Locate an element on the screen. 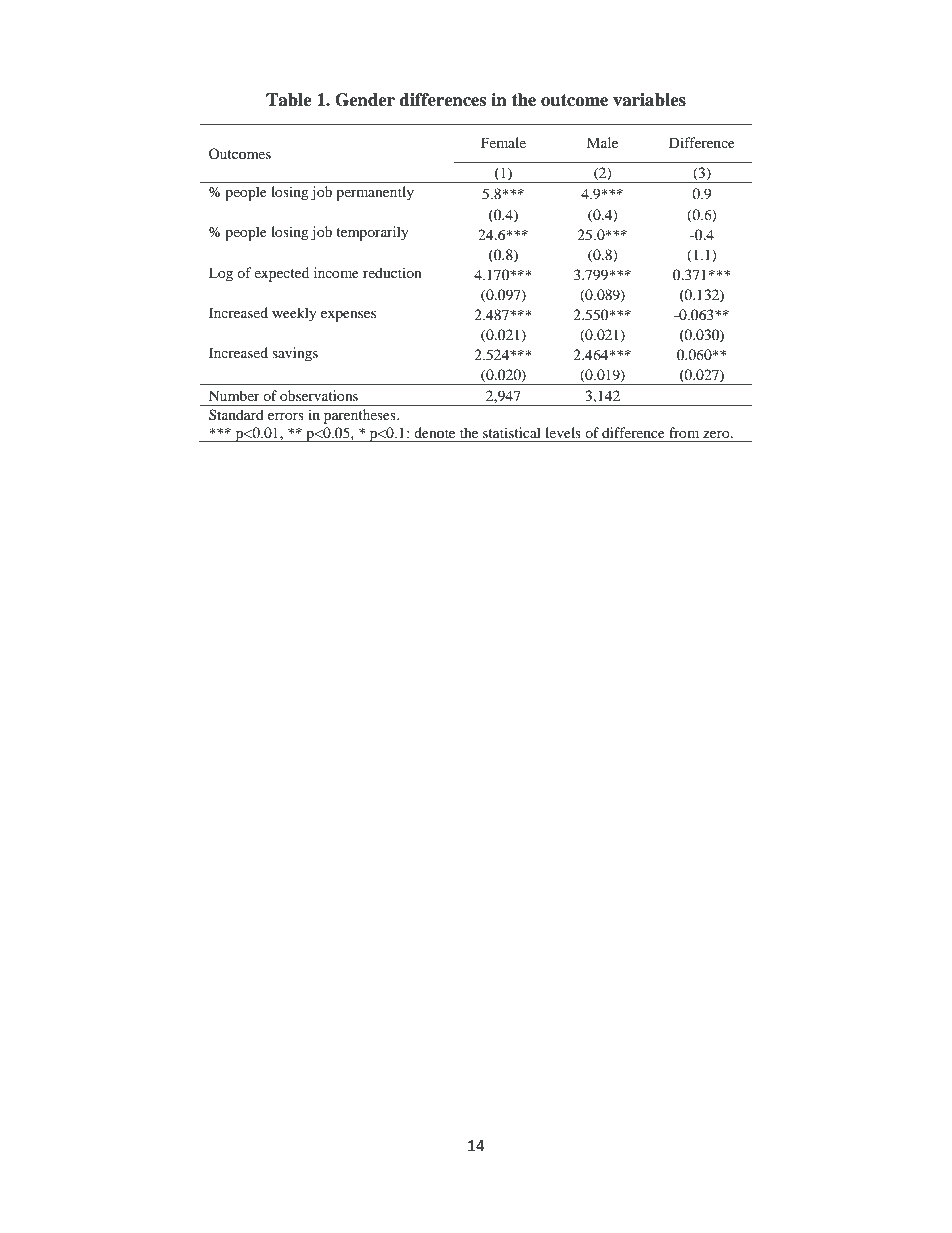 This screenshot has height=1233, width=952. reduction is located at coordinates (392, 272).
